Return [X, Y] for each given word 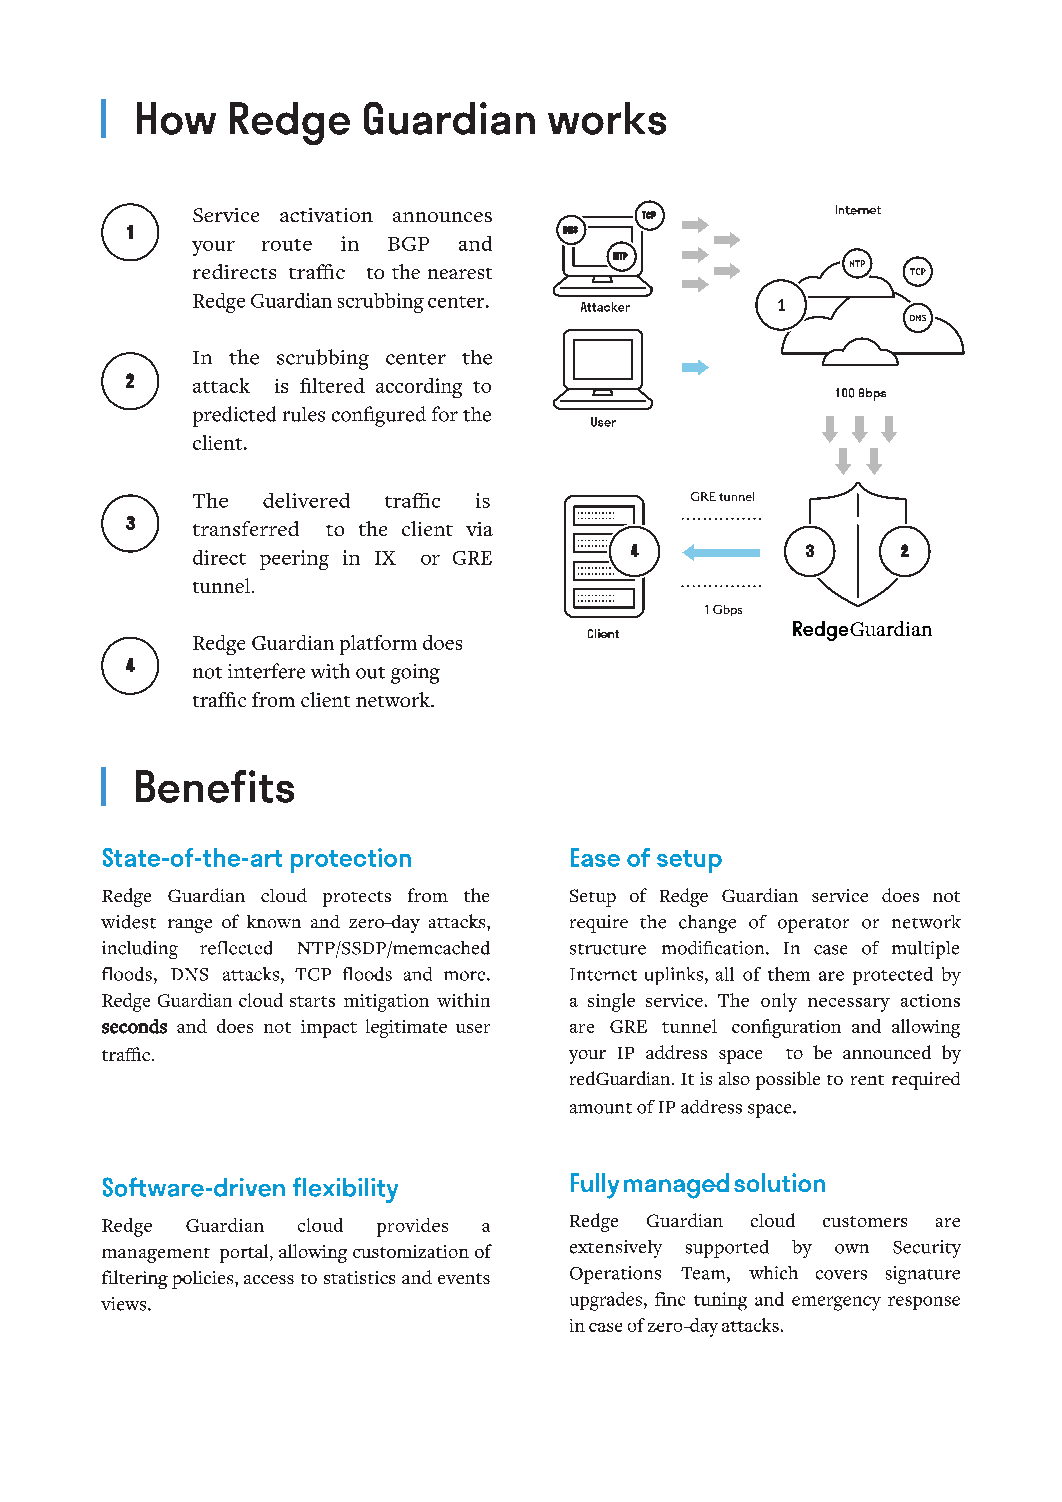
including [140, 950]
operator [813, 925]
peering [294, 560]
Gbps [727, 610]
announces [442, 217]
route [287, 245]
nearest [460, 273]
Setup [593, 898]
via [479, 529]
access [269, 1279]
